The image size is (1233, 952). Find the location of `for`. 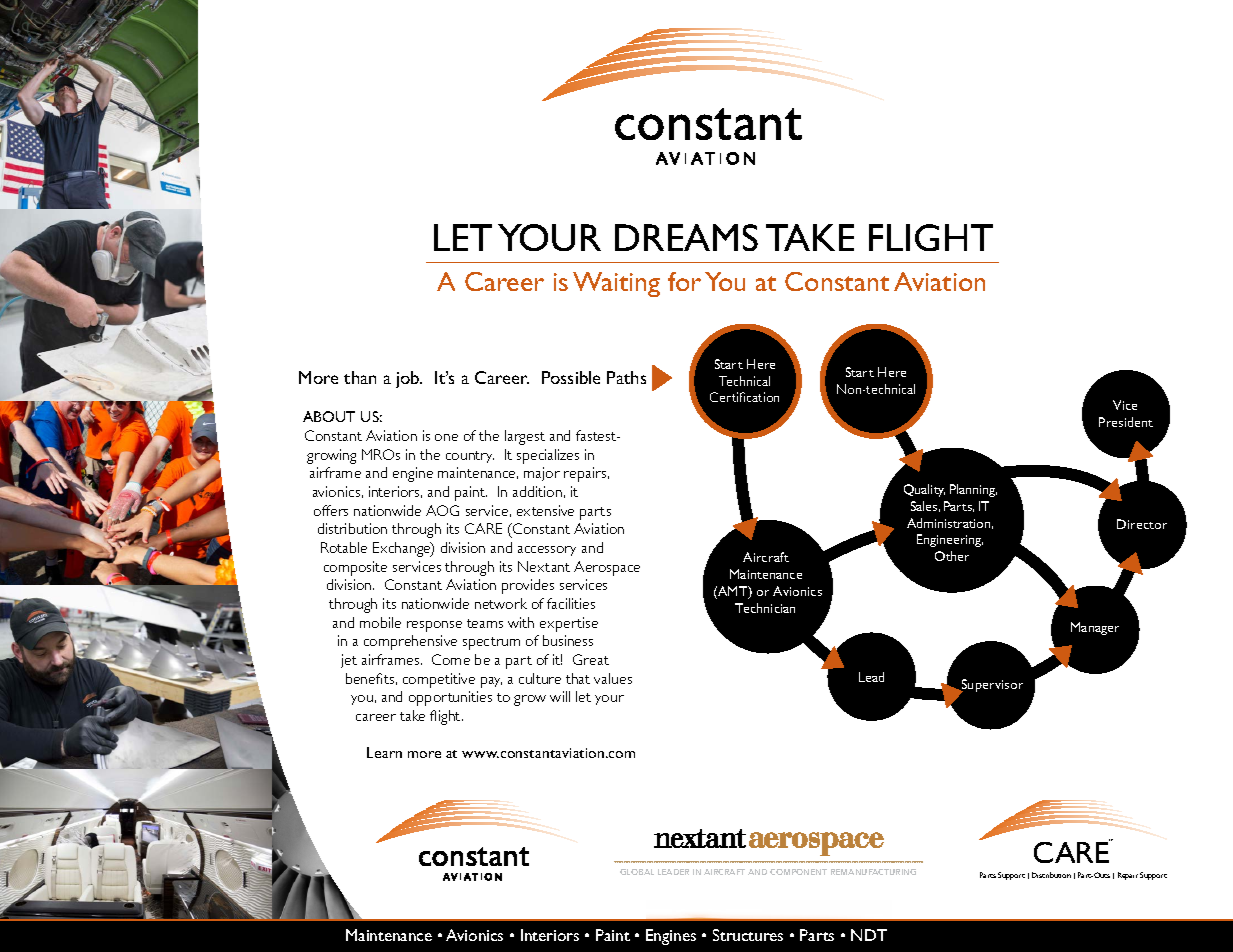

for is located at coordinates (684, 281).
